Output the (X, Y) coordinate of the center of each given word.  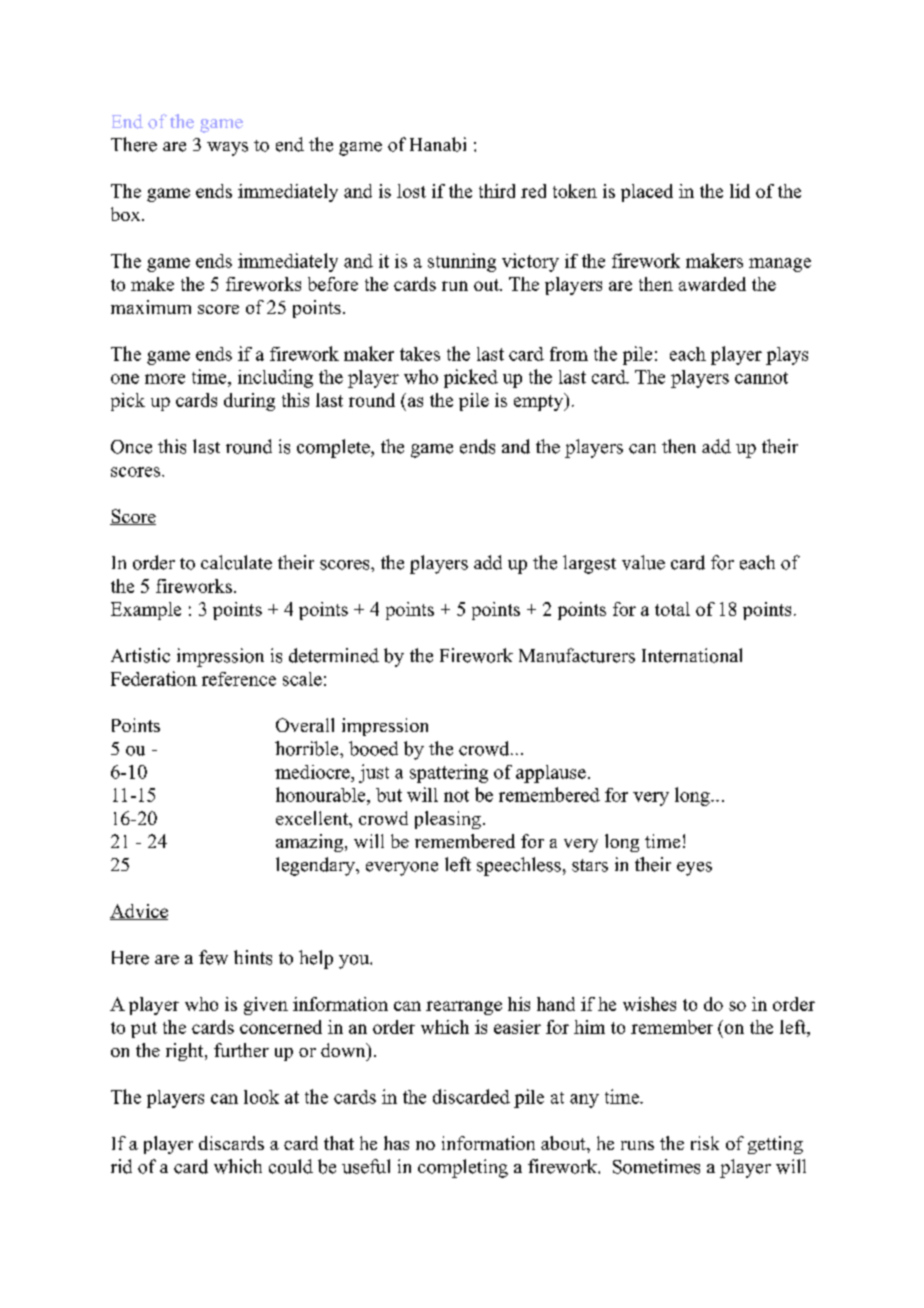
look (261, 1097)
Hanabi (438, 144)
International (692, 655)
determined (334, 655)
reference (239, 679)
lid (740, 191)
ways (227, 149)
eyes (694, 869)
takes (420, 354)
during (249, 402)
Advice (139, 912)
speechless (519, 866)
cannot (761, 378)
